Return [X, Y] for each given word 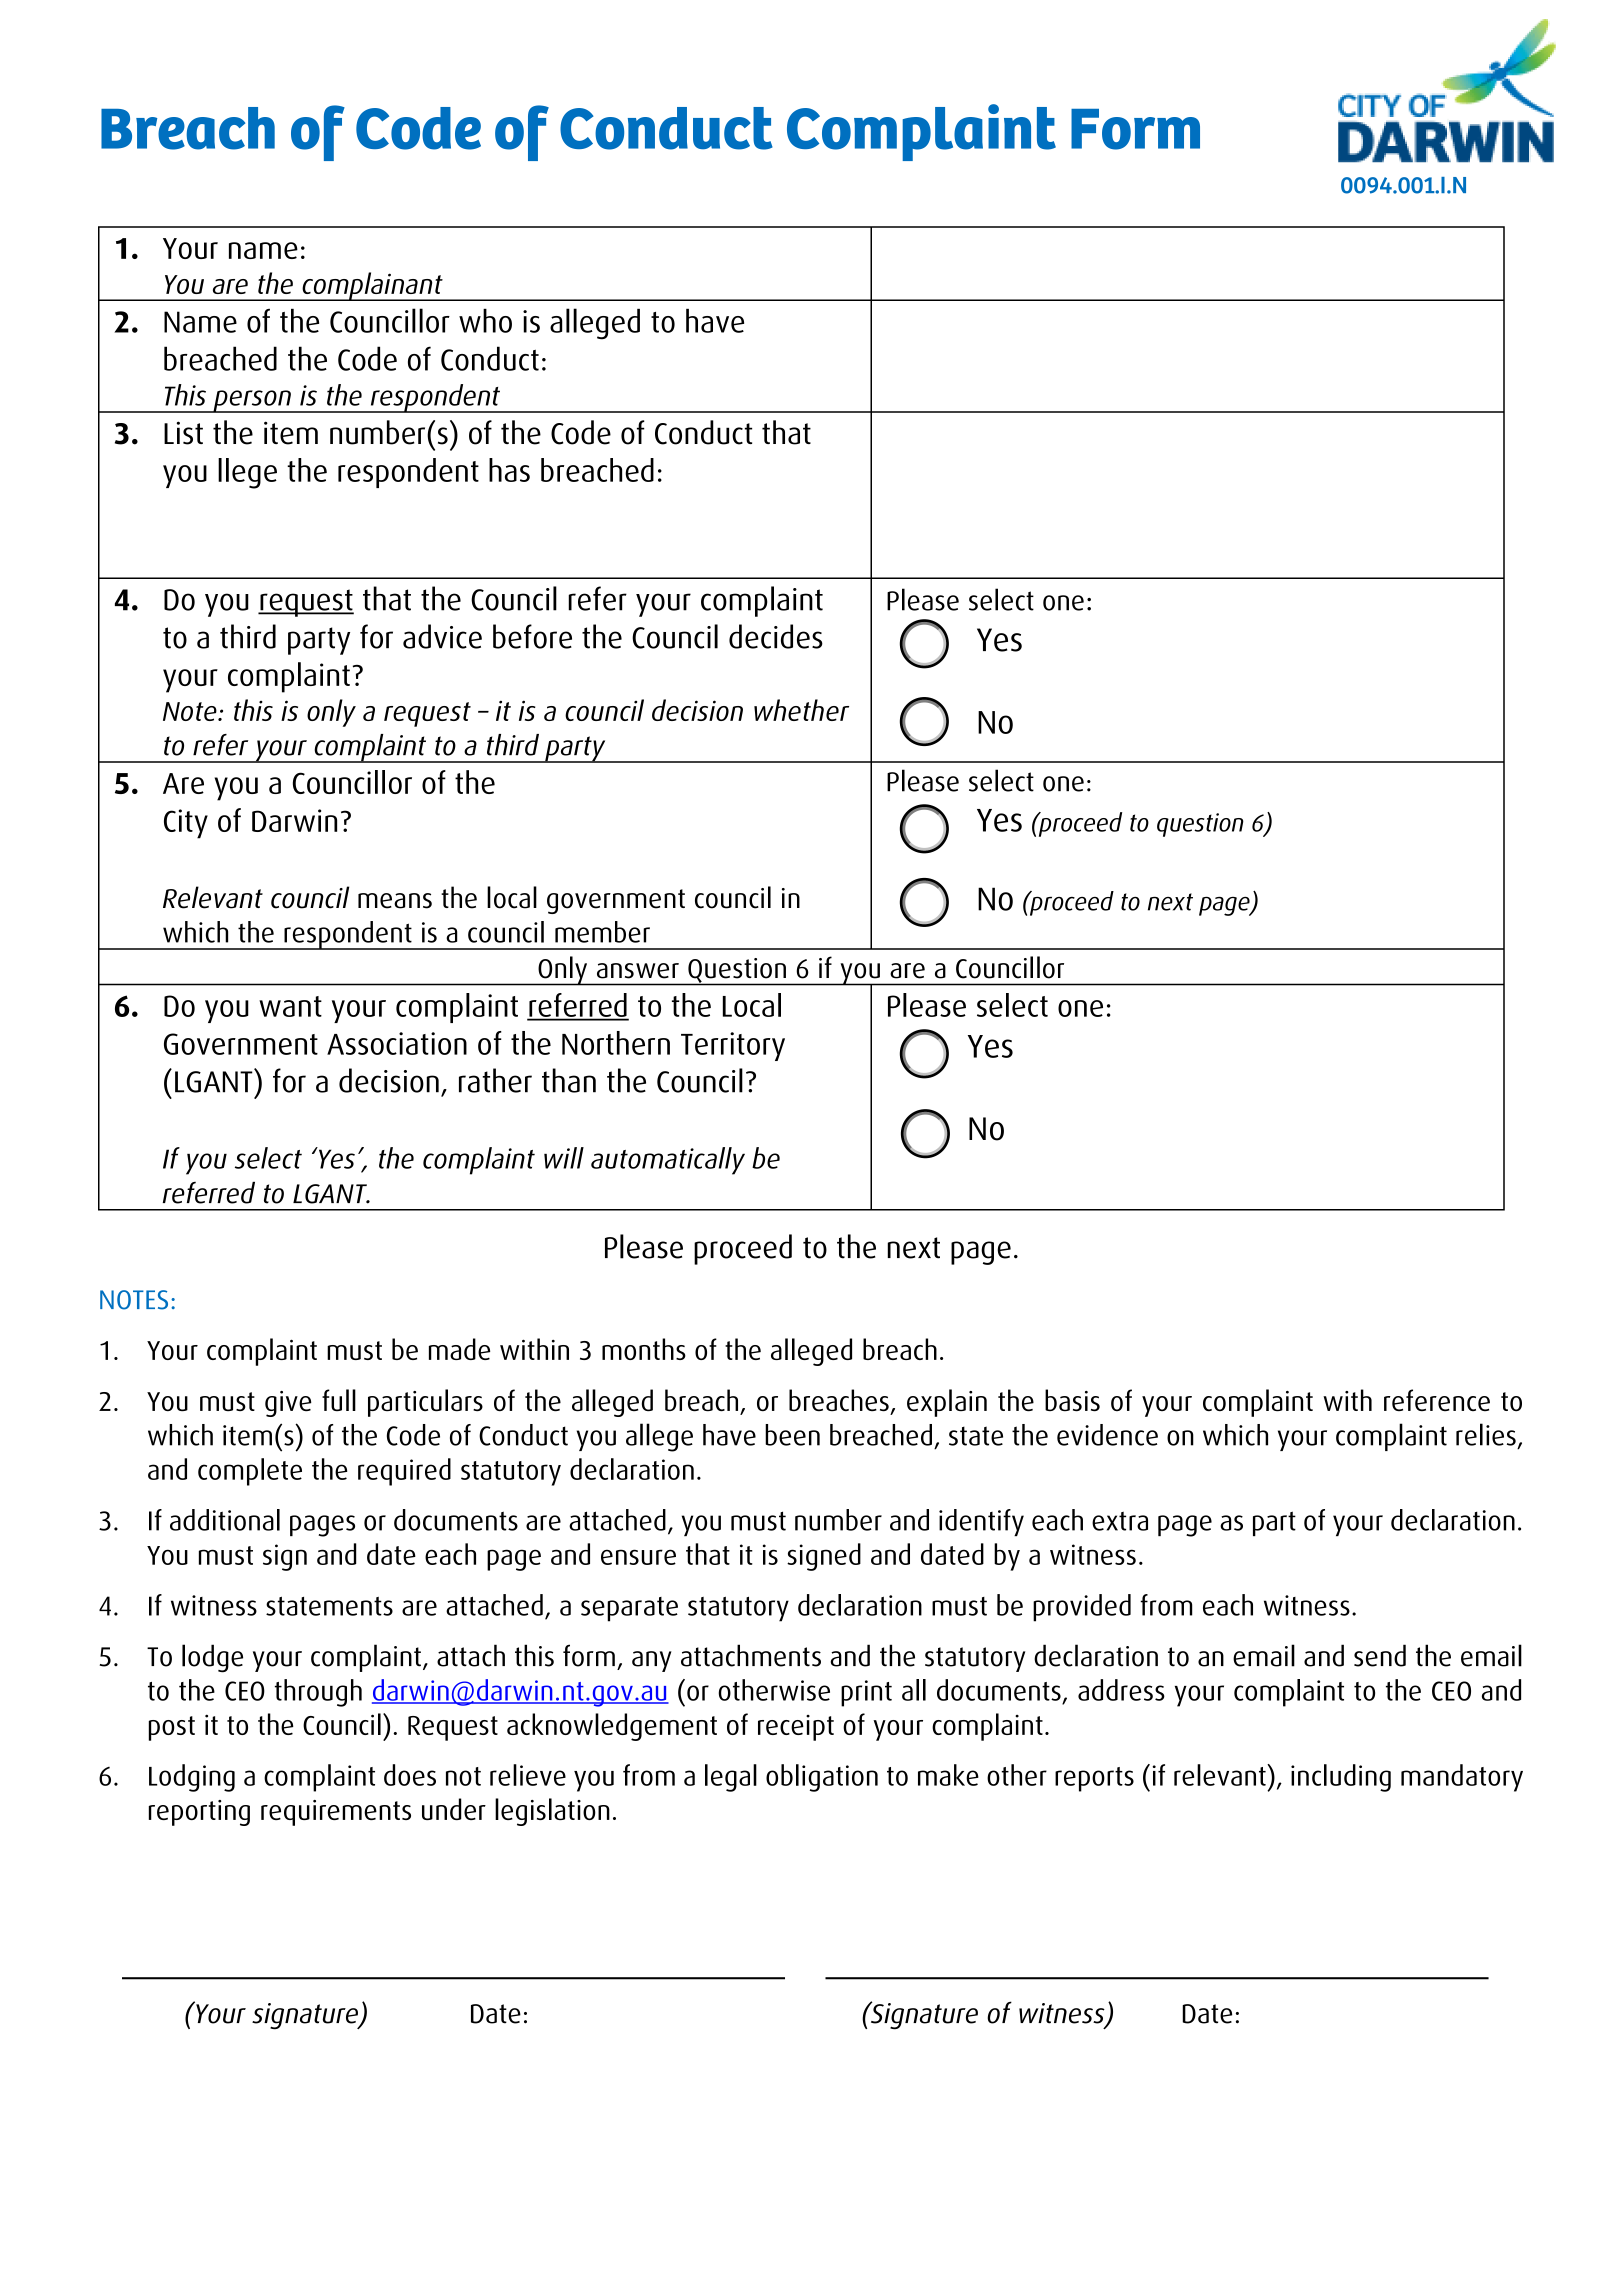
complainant [372, 286]
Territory [733, 1046]
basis [1072, 1400]
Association [397, 1043]
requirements [336, 1813]
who [485, 321]
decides [776, 636]
